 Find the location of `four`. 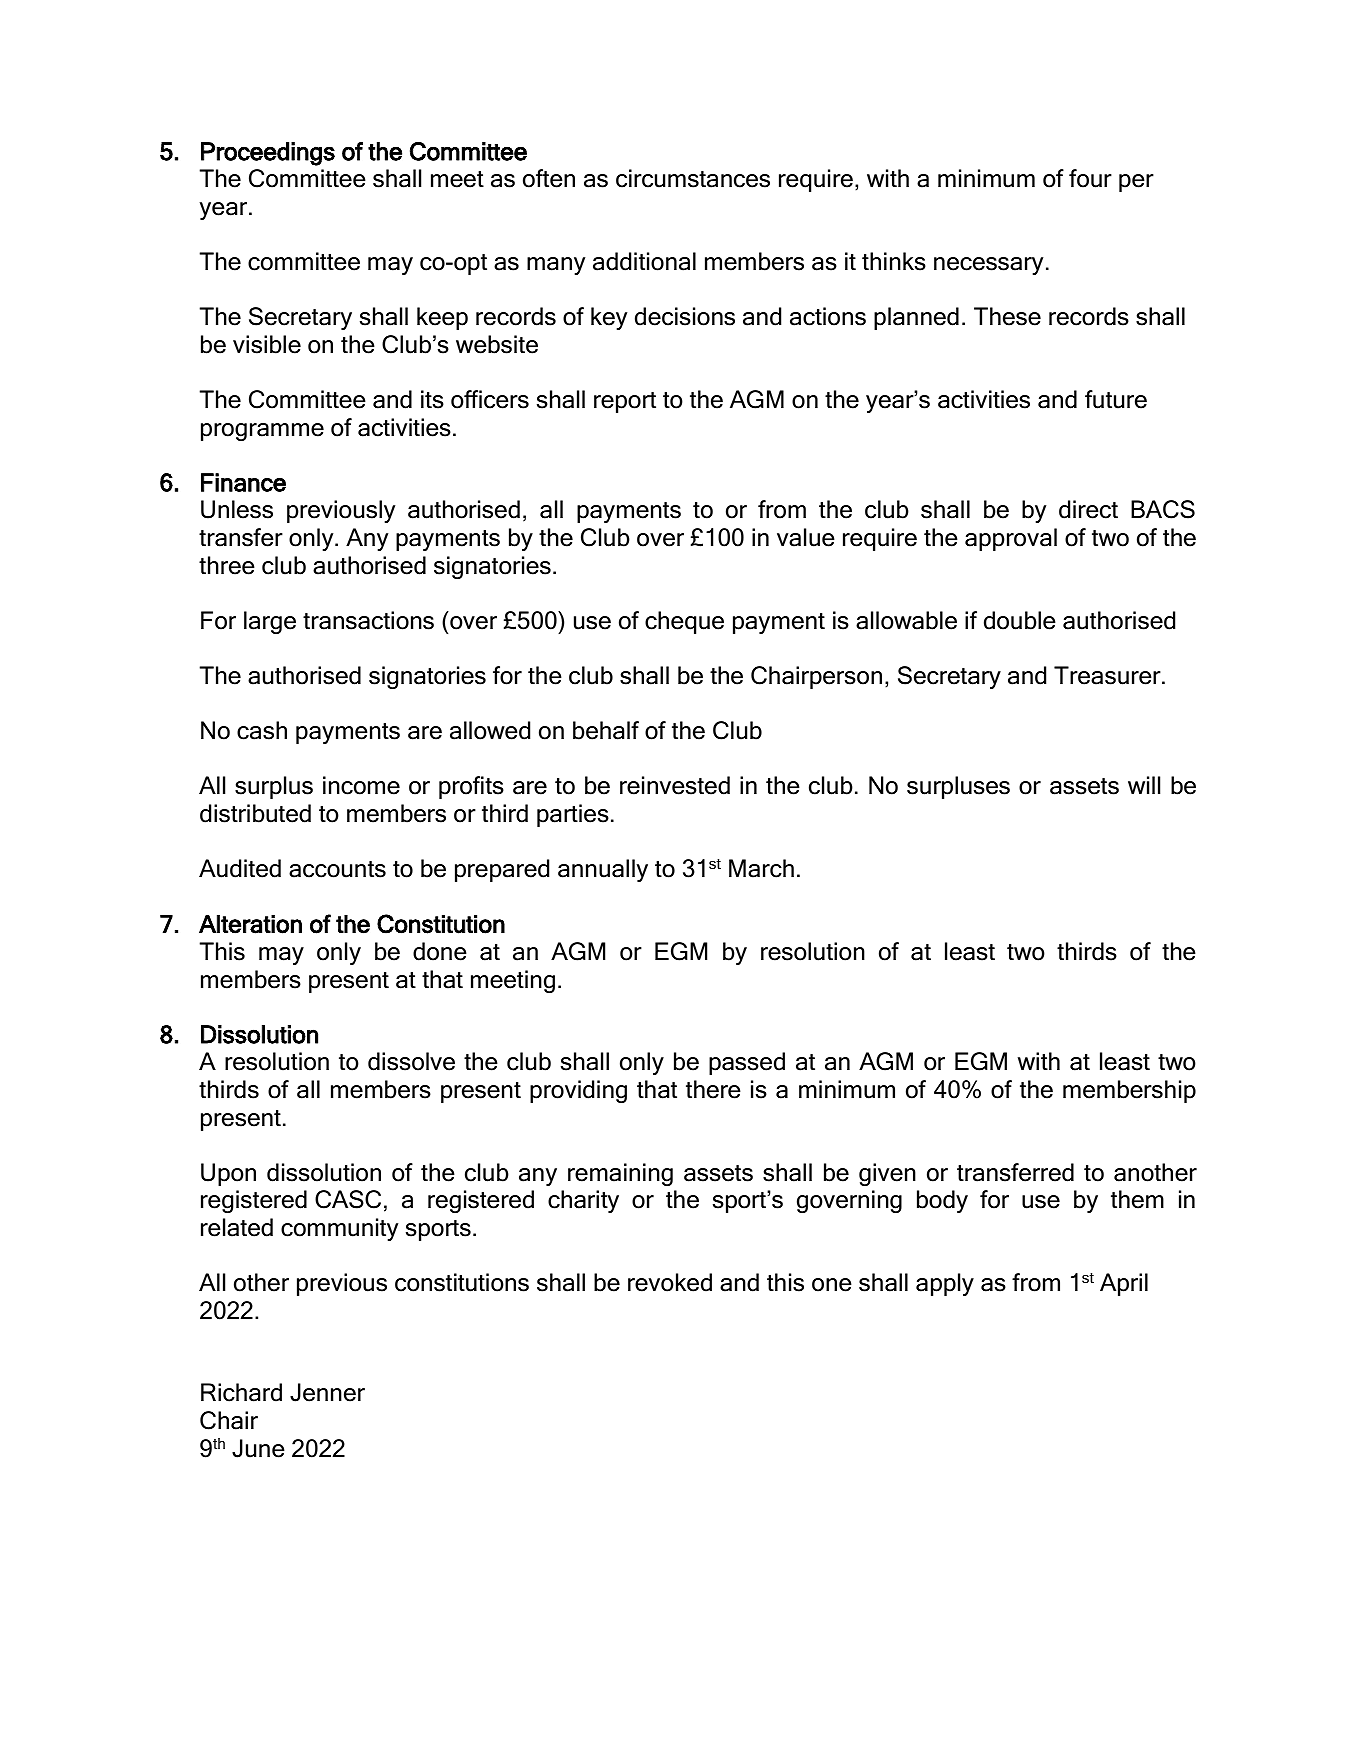

four is located at coordinates (1090, 178).
